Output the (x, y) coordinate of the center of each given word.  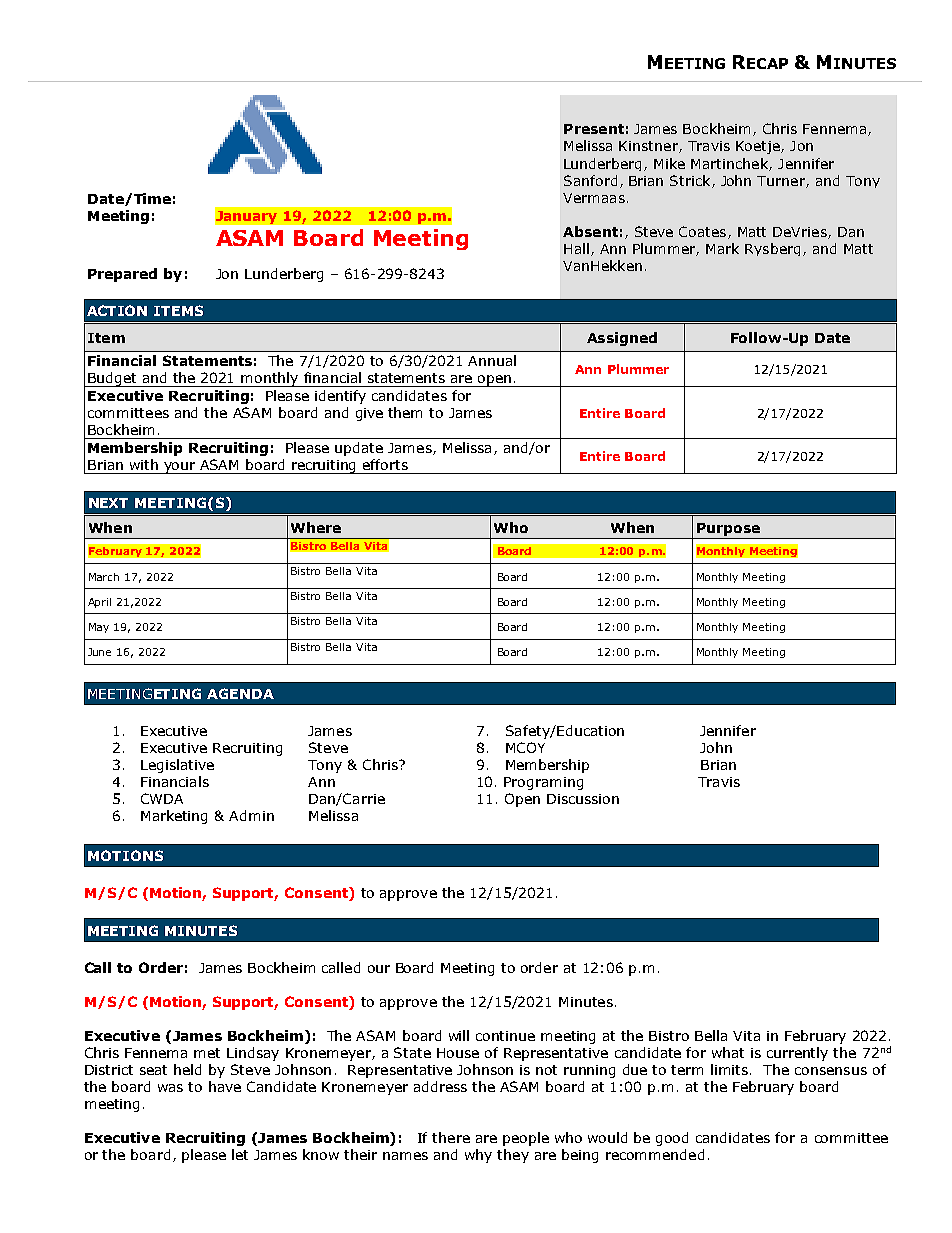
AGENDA (240, 693)
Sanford (590, 180)
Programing (543, 783)
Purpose (728, 529)
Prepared (122, 275)
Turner (782, 182)
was (170, 1088)
